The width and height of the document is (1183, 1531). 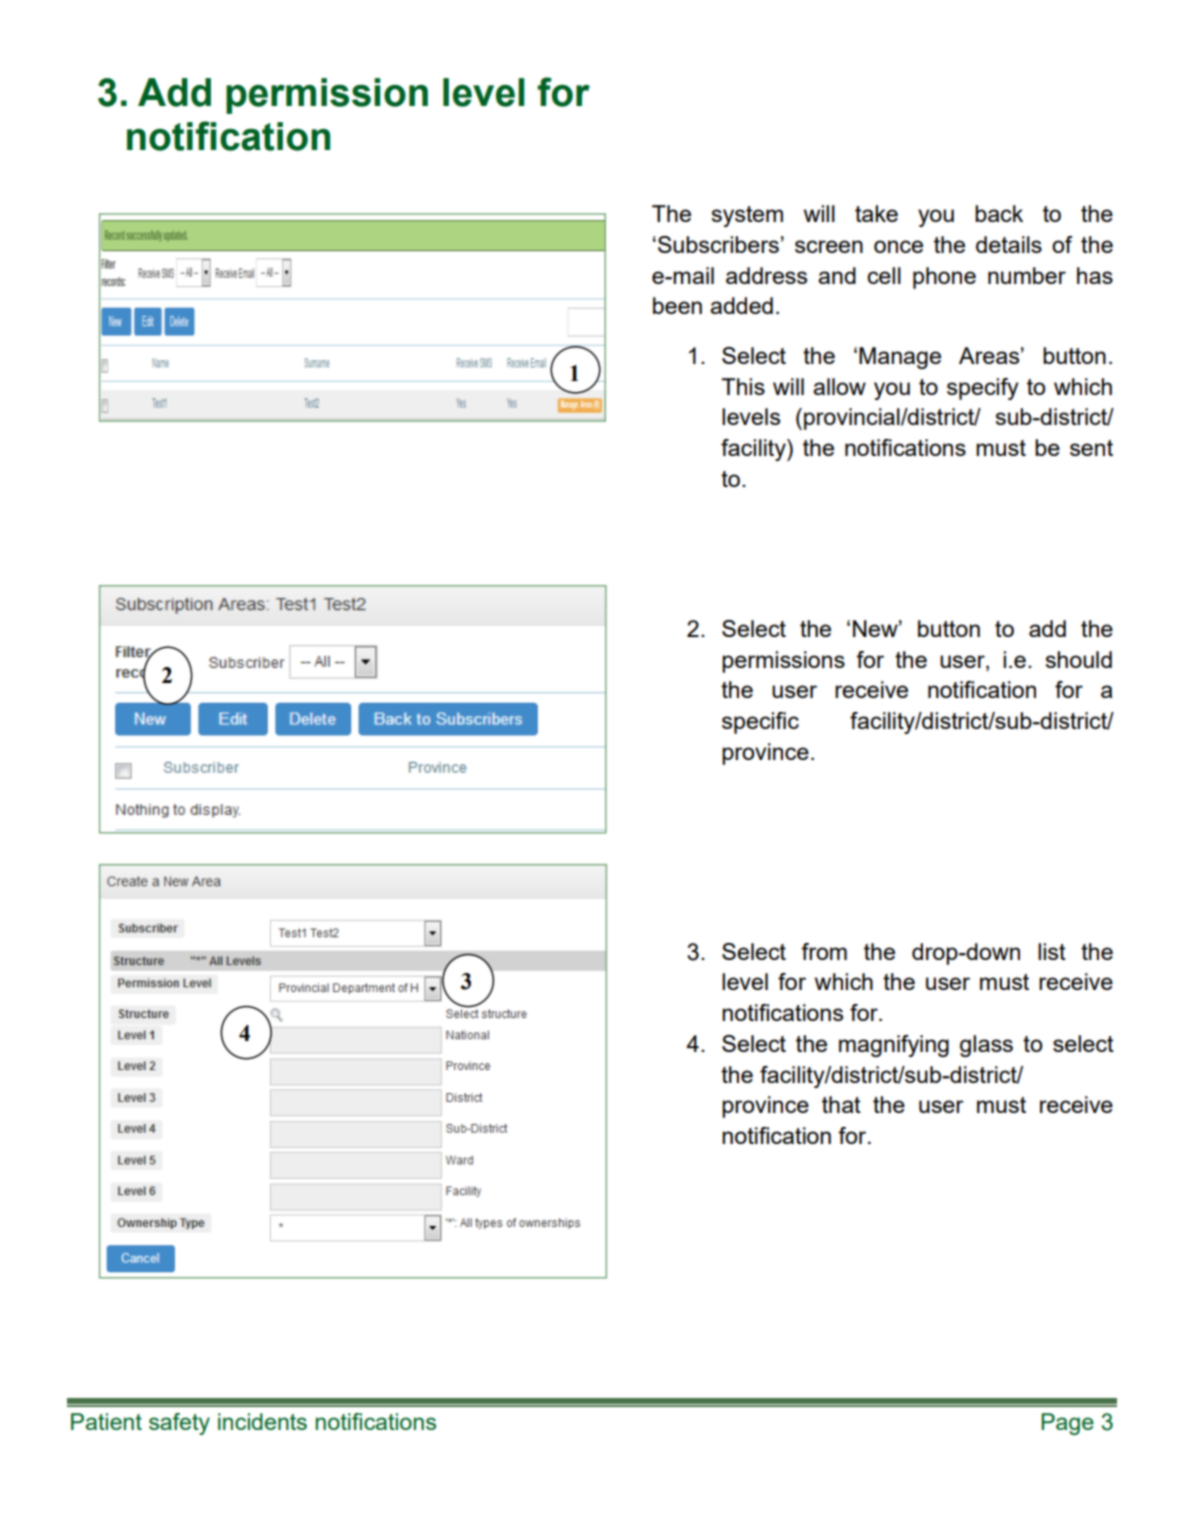 I want to click on sent, so click(x=1091, y=448).
